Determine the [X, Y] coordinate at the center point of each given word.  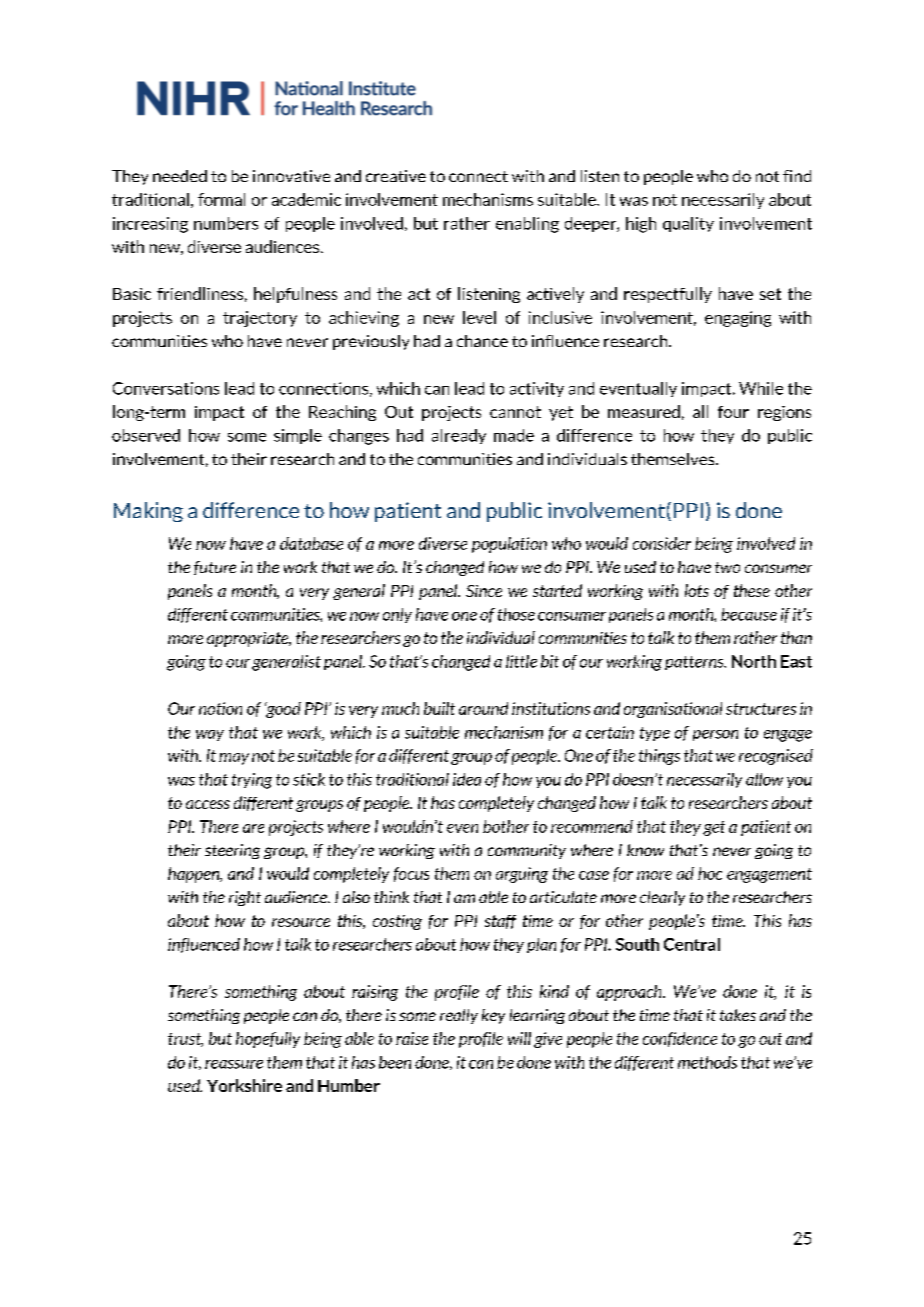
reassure [234, 1064]
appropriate [249, 639]
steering [232, 851]
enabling [527, 225]
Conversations [166, 388]
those [516, 614]
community [527, 851]
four [733, 412]
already [459, 436]
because [749, 614]
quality [688, 224]
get [714, 828]
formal [221, 199]
